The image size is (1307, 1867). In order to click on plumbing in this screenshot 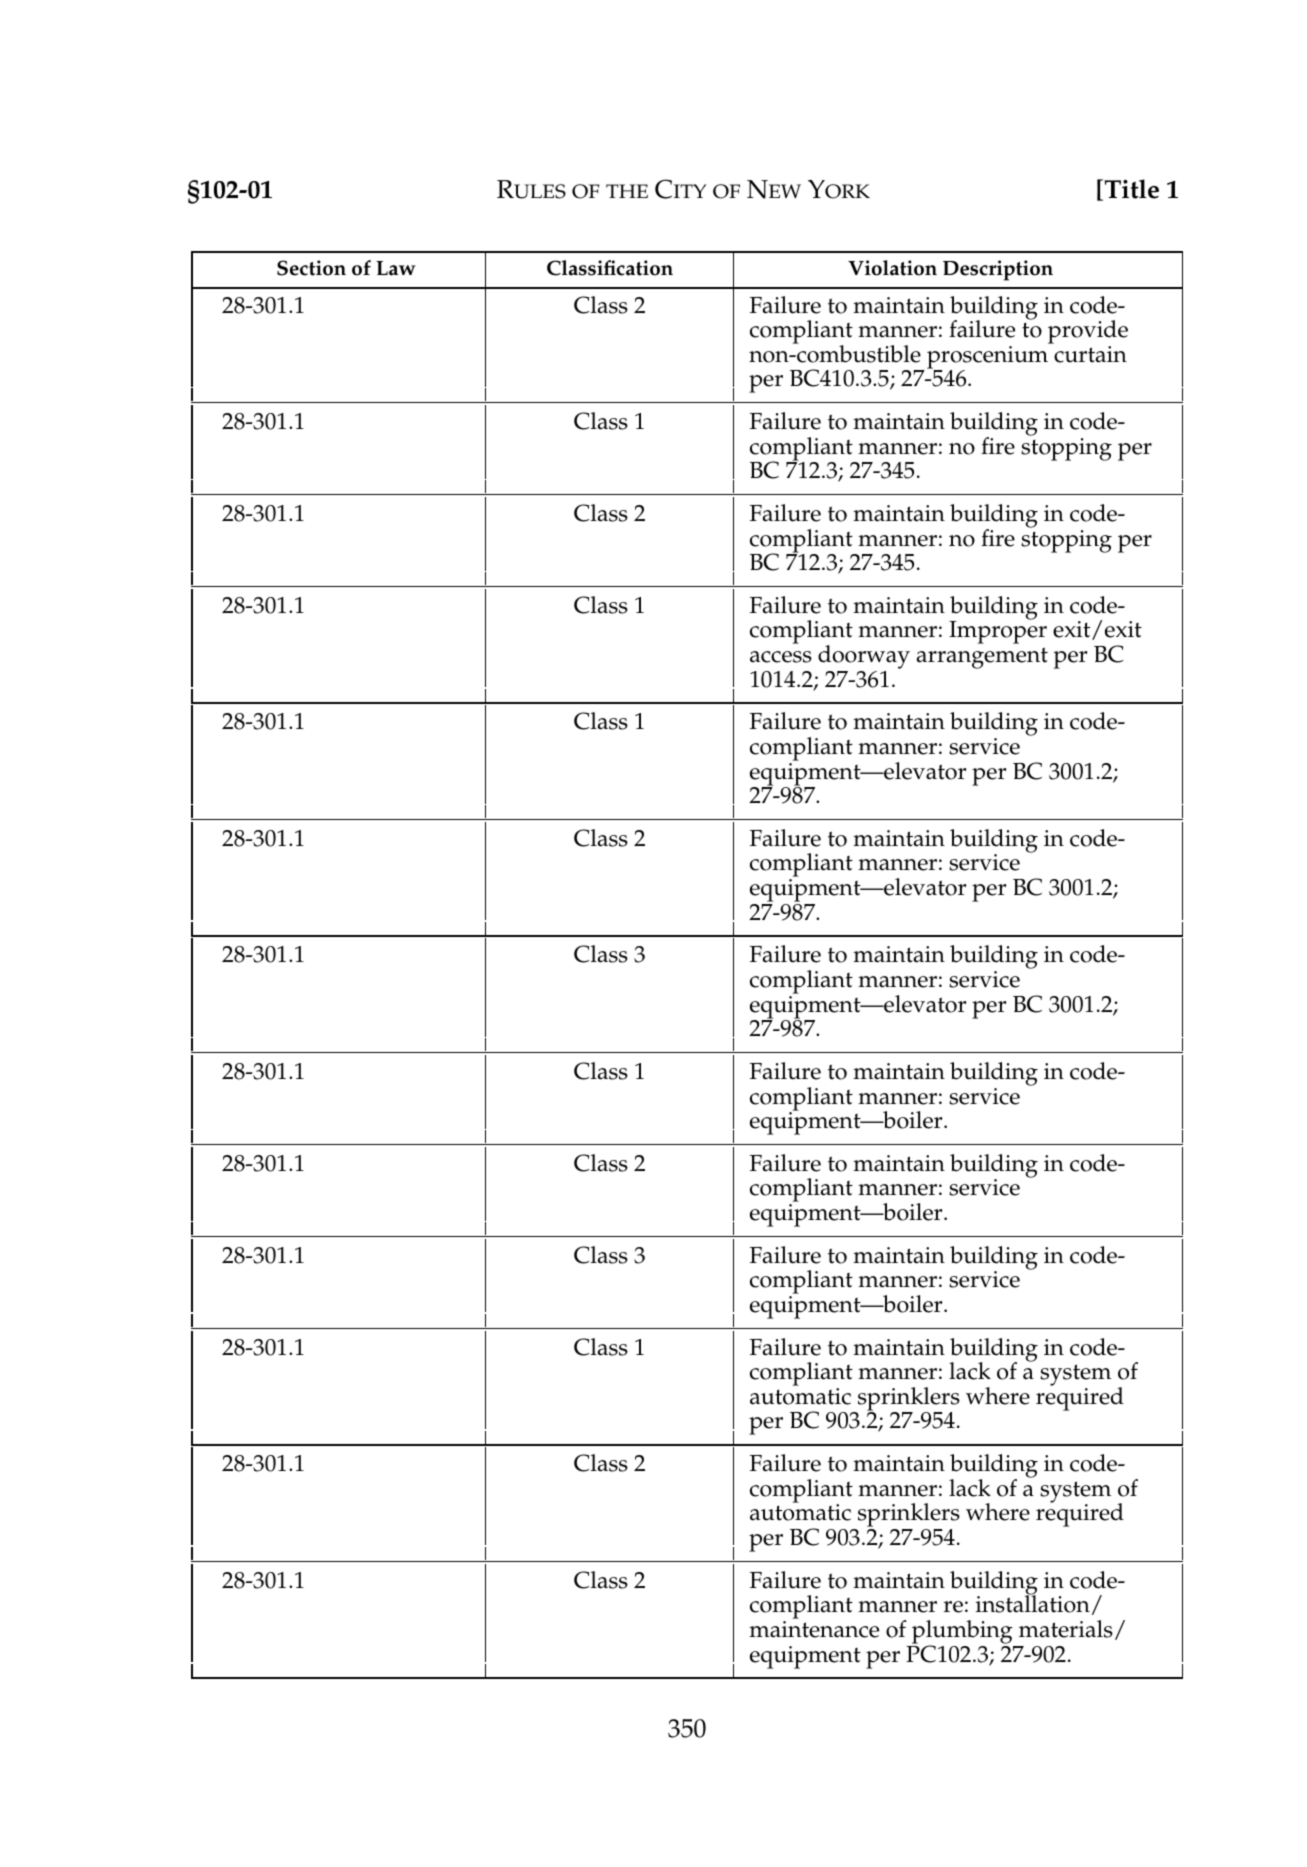, I will do `click(962, 1633)`.
